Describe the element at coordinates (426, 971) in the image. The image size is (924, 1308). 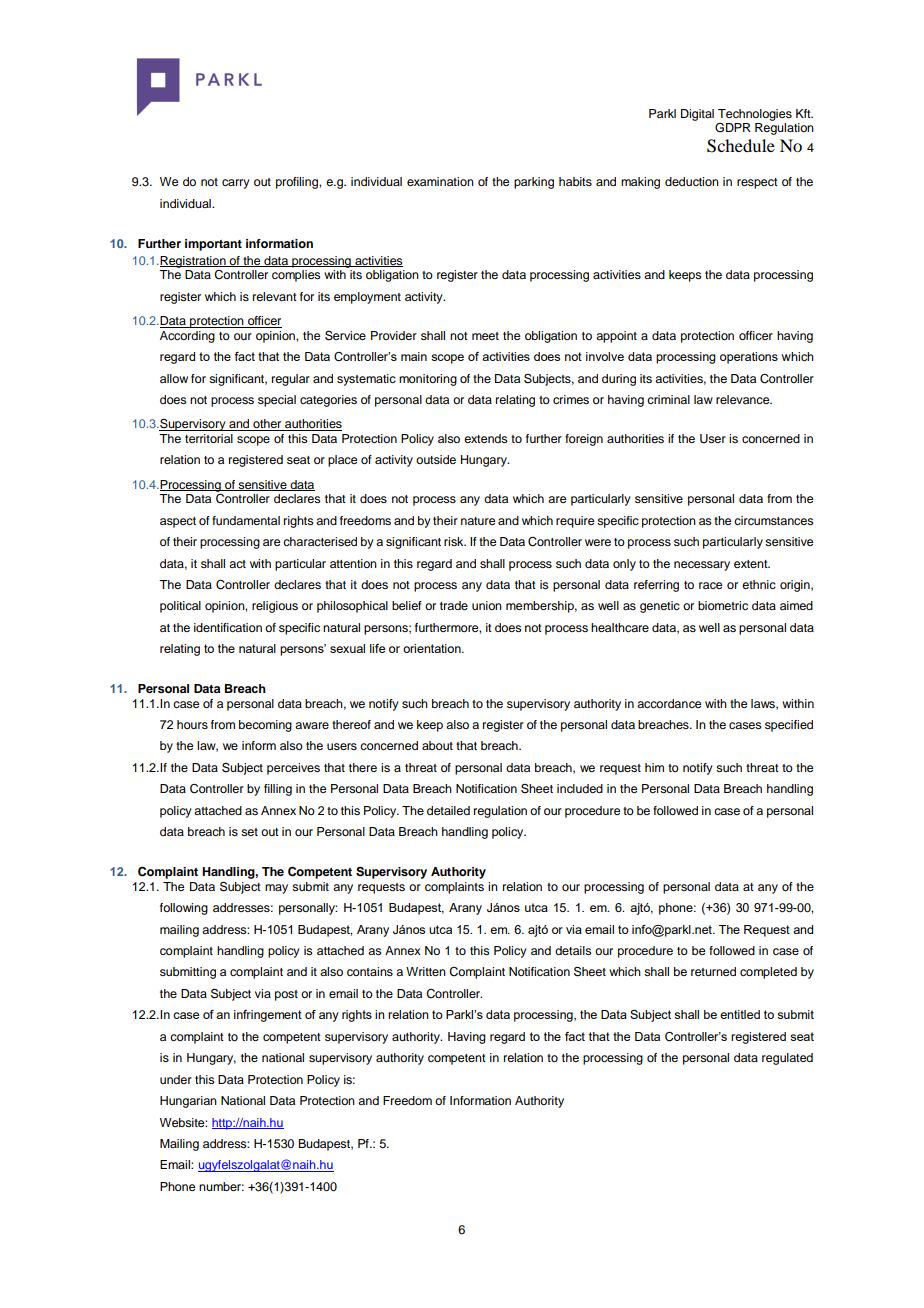
I see `Written` at that location.
